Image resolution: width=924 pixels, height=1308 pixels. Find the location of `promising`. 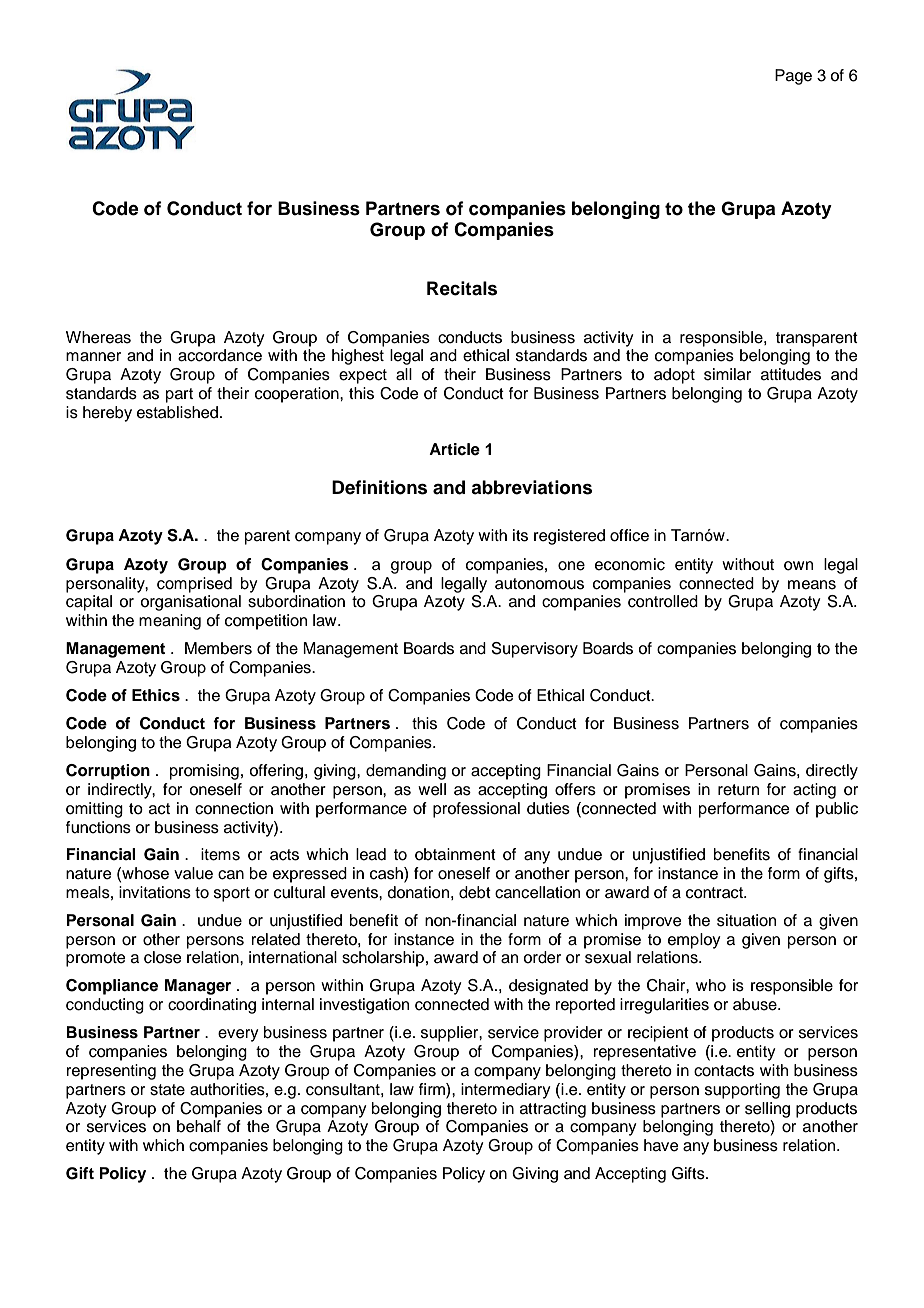

promising is located at coordinates (204, 772).
